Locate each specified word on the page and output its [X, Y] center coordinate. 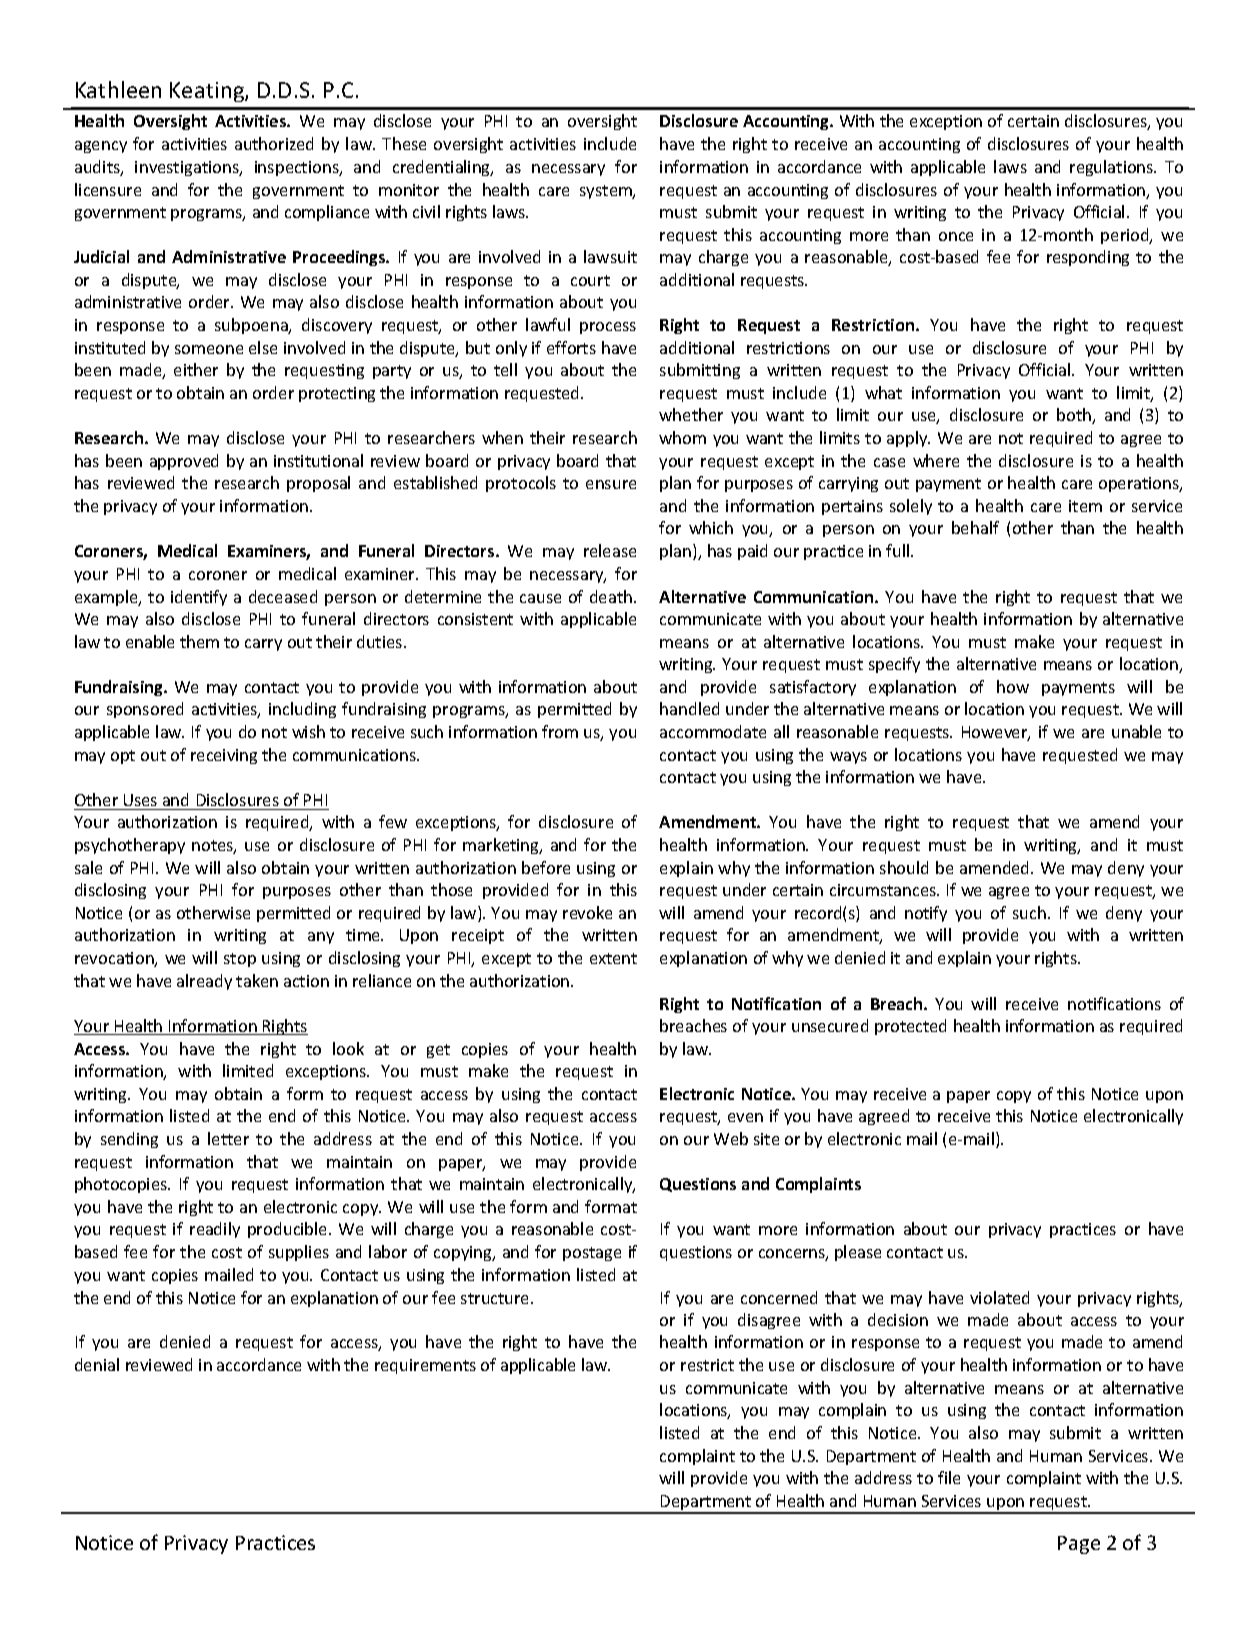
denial [97, 1364]
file [949, 1477]
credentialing [443, 168]
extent [613, 958]
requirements [425, 1366]
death [611, 596]
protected [910, 1027]
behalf [975, 527]
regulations [1113, 168]
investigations [188, 168]
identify [199, 598]
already [204, 982]
